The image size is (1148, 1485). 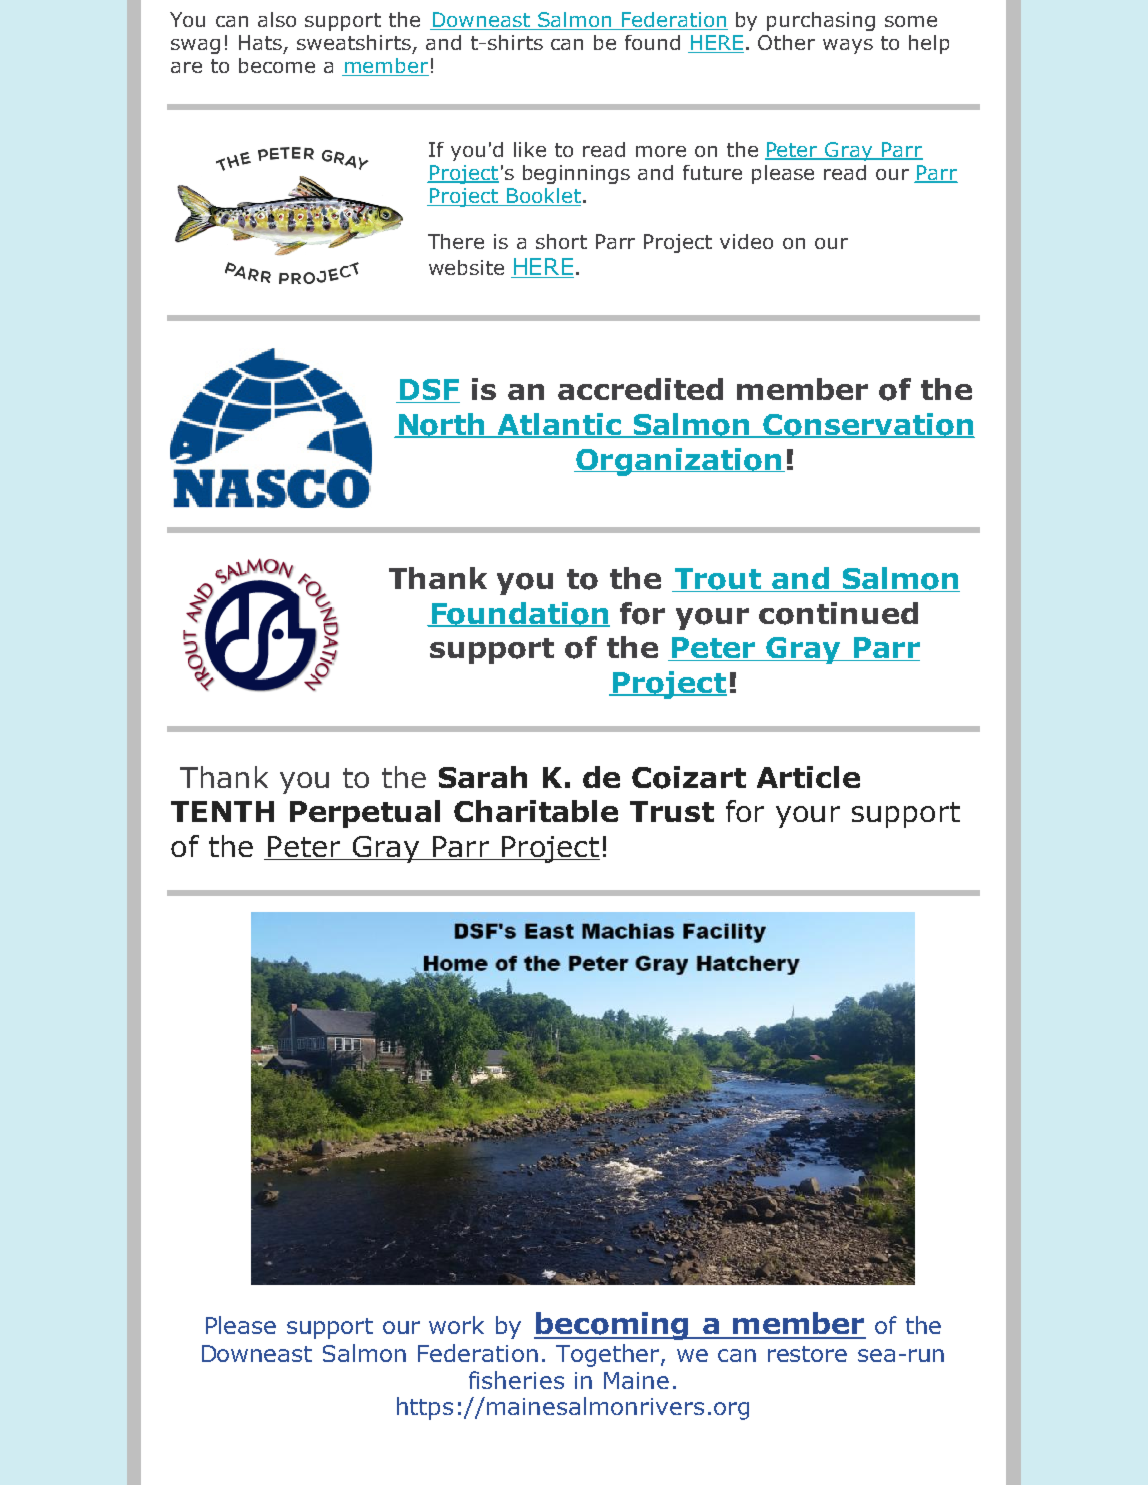 I want to click on Conservation, so click(x=868, y=425).
